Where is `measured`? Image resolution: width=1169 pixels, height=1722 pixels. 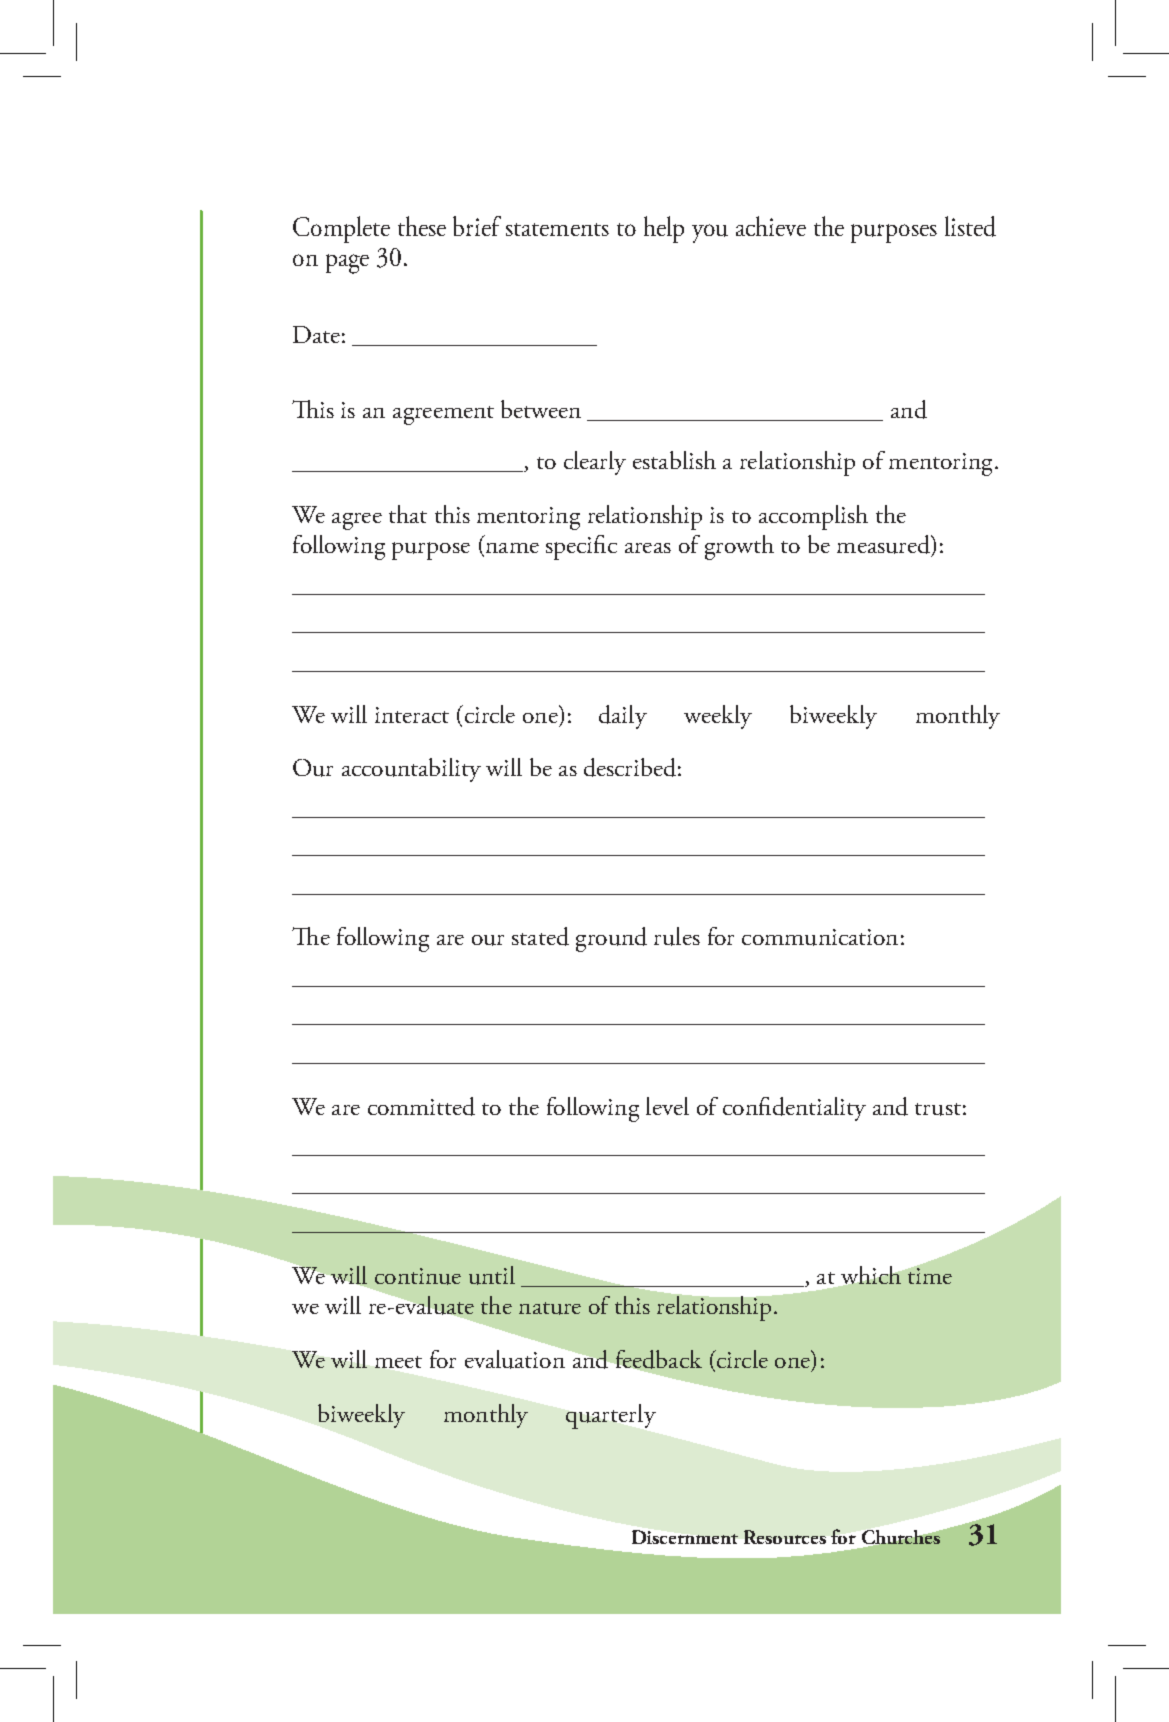
measured is located at coordinates (884, 544).
